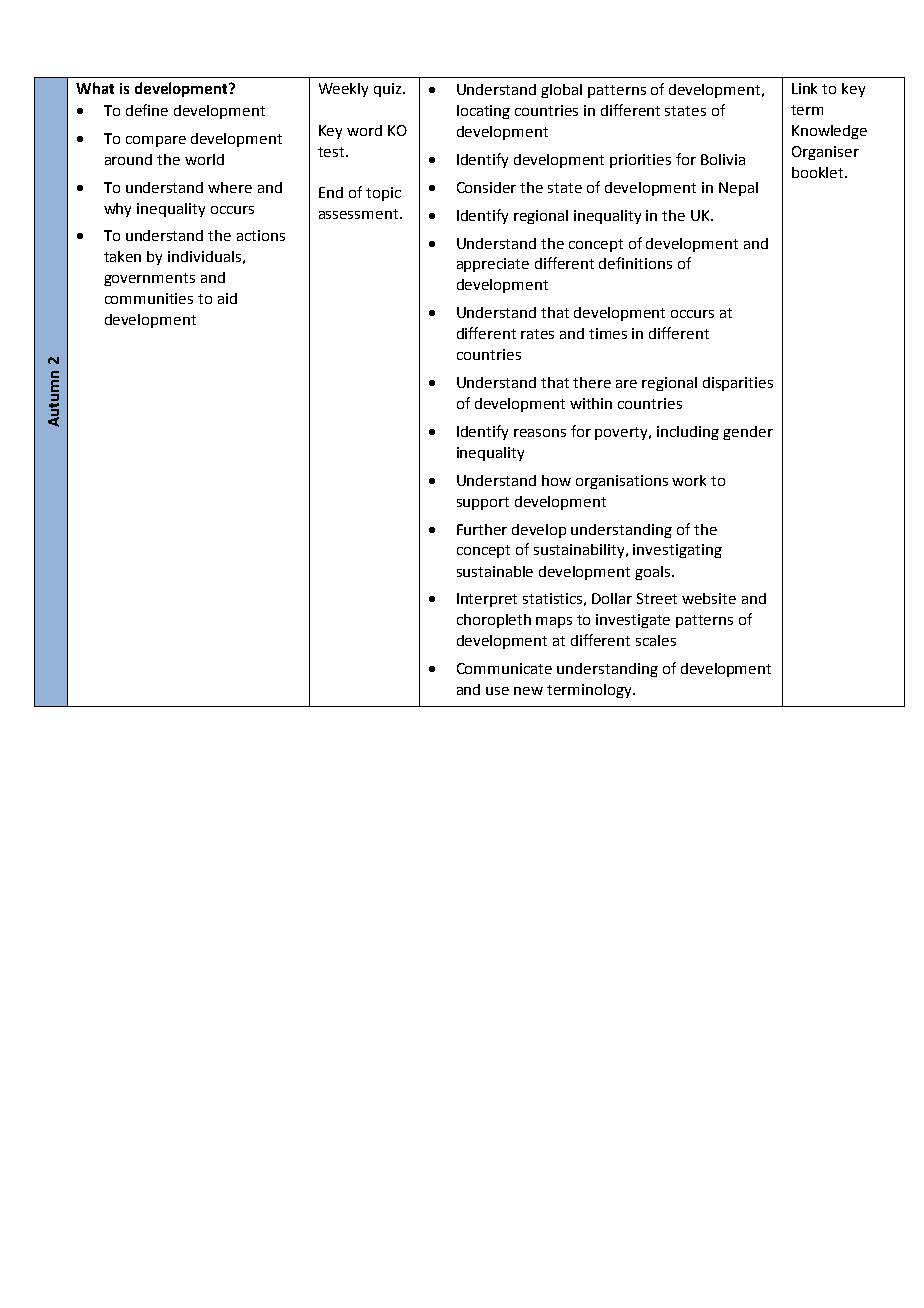 The image size is (924, 1308). What do you see at coordinates (592, 382) in the page?
I see `there` at bounding box center [592, 382].
